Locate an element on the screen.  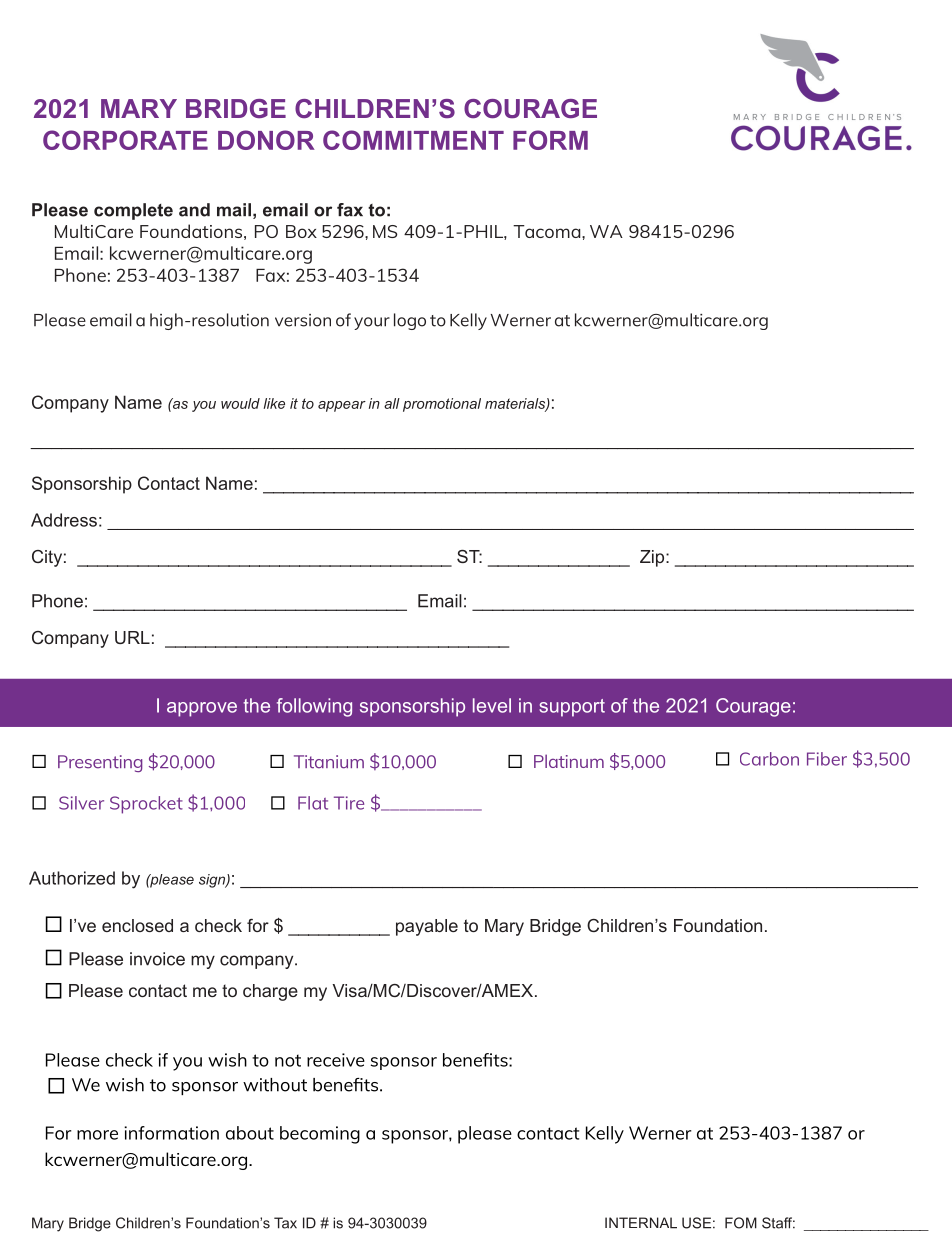
enclosed is located at coordinates (137, 925).
